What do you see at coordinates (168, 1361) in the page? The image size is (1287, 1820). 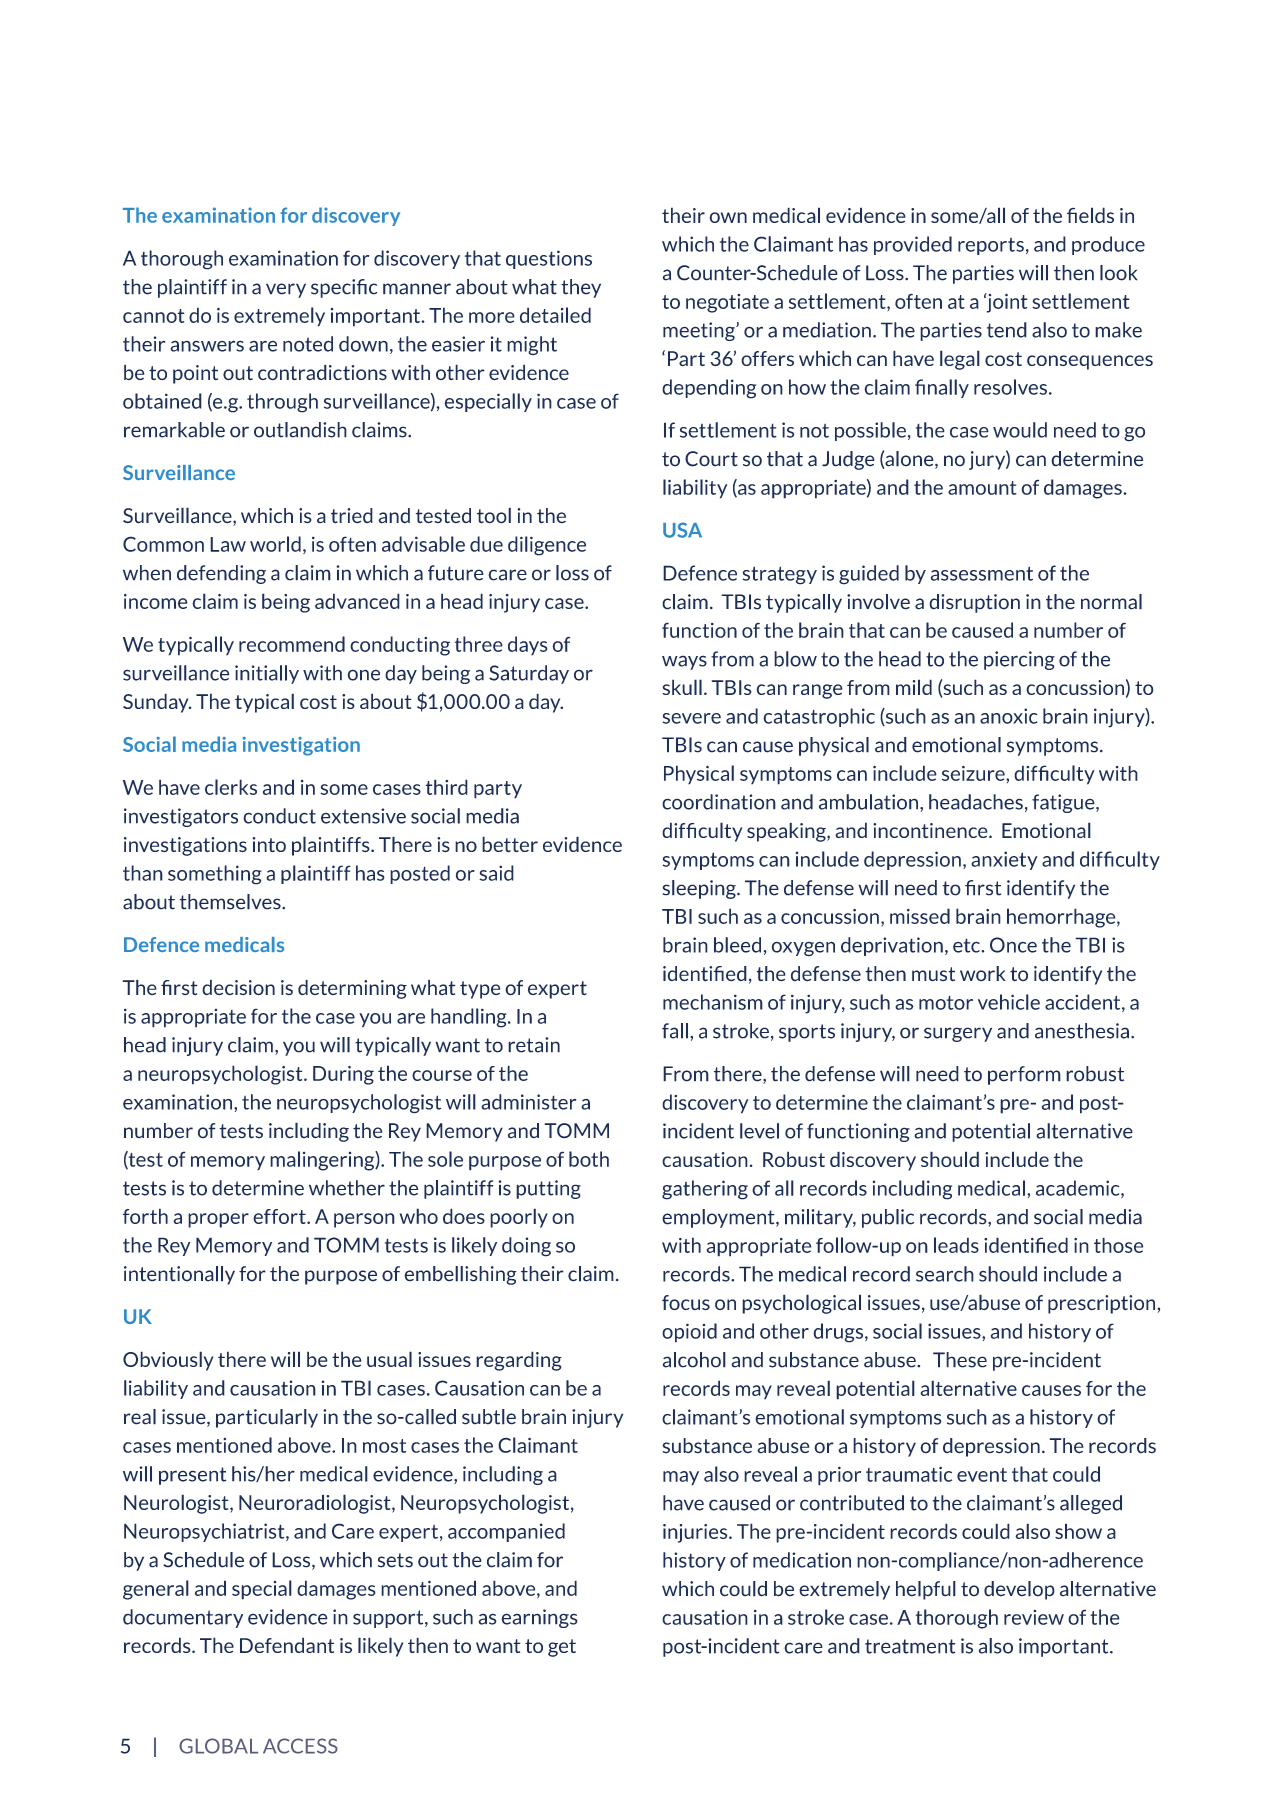 I see `Obviously` at bounding box center [168, 1361].
